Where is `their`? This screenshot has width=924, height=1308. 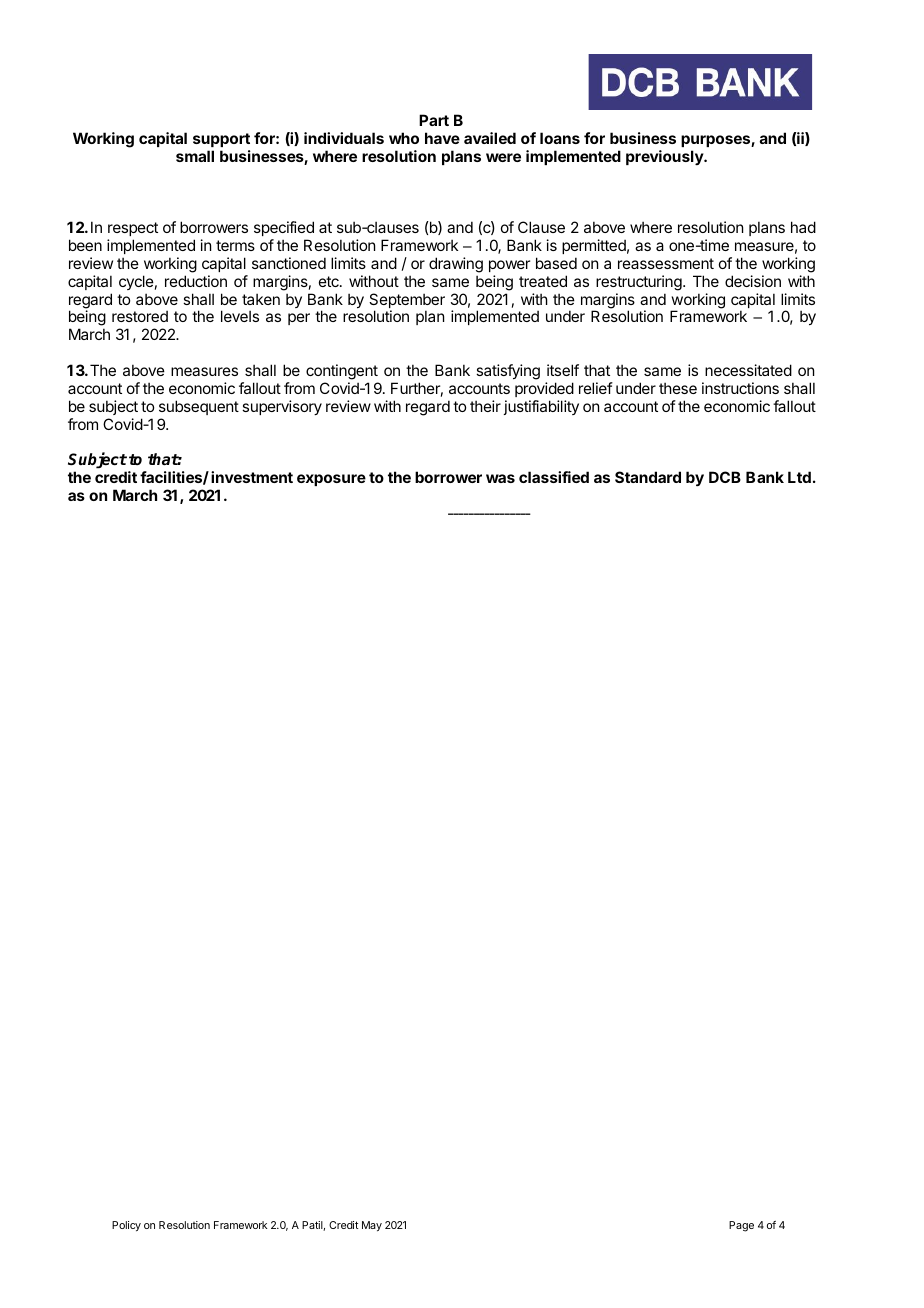
their is located at coordinates (485, 406).
